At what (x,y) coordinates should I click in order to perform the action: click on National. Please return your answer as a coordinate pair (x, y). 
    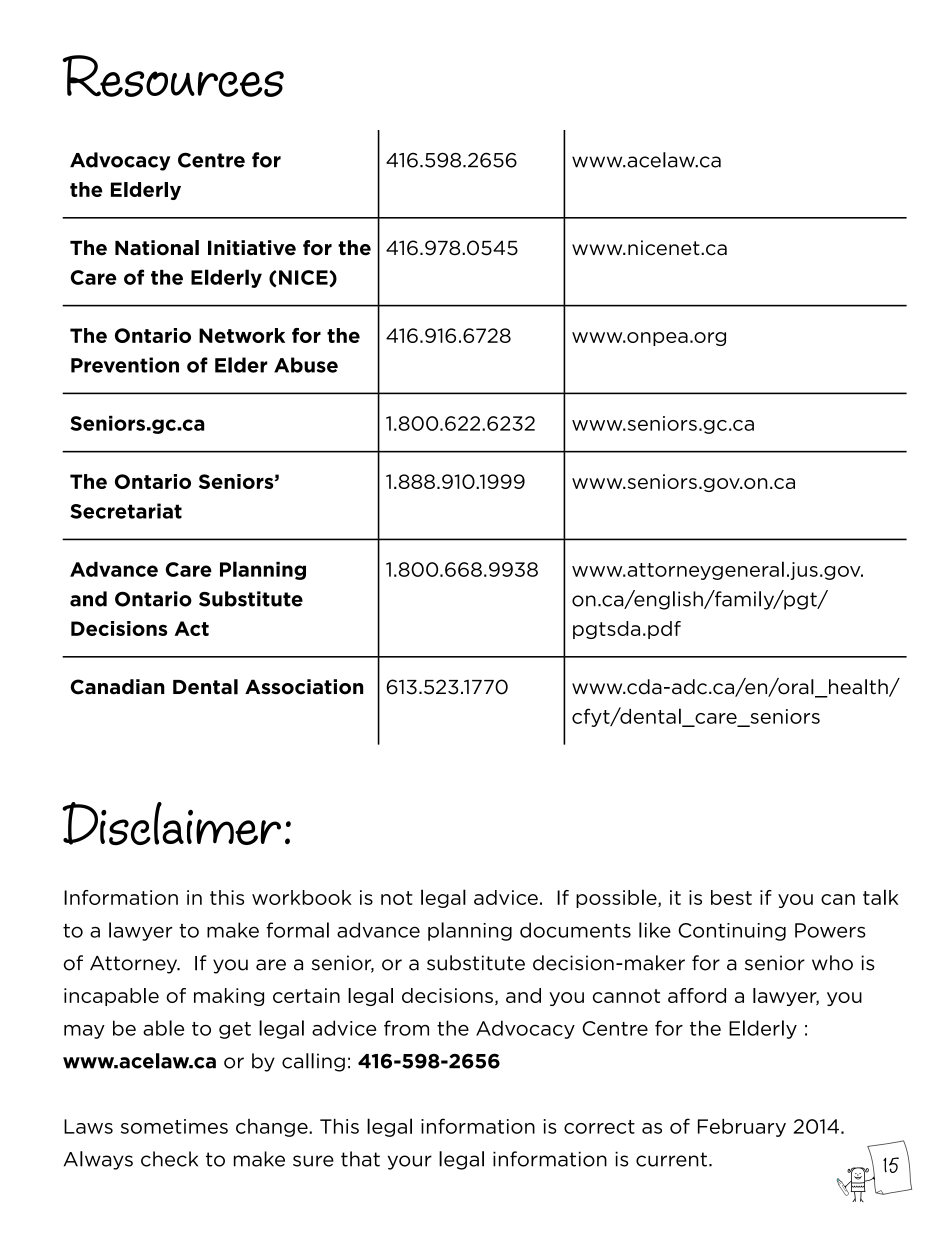
    Looking at the image, I should click on (157, 248).
